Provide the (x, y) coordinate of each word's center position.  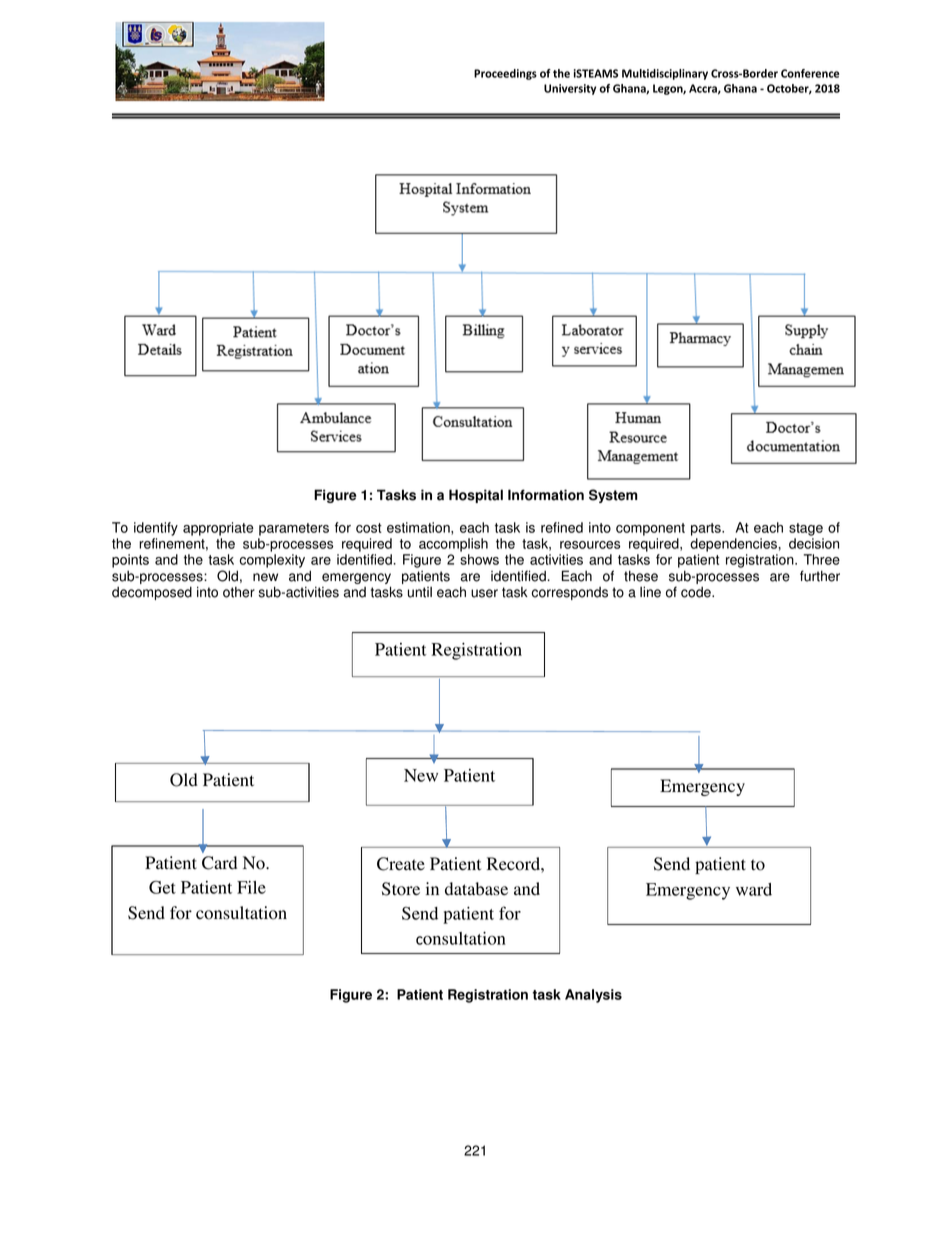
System (613, 496)
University (570, 89)
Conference (810, 73)
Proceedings (505, 74)
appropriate (218, 529)
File (251, 887)
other (239, 592)
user (484, 593)
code (697, 592)
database (476, 889)
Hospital (476, 496)
